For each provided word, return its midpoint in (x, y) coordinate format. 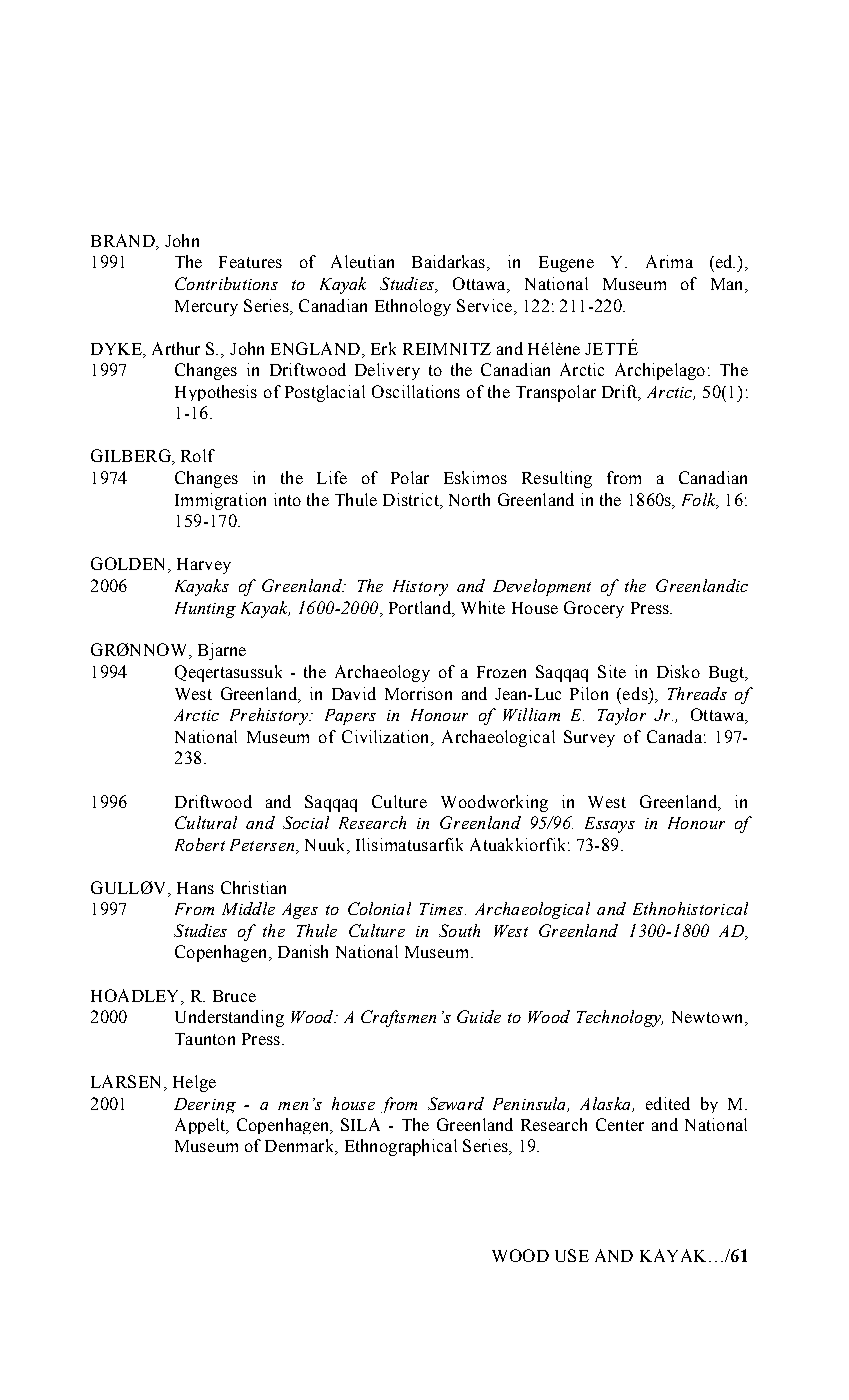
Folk (700, 500)
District (412, 499)
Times (441, 909)
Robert (200, 844)
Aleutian (362, 261)
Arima (669, 261)
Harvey (204, 566)
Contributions (226, 283)
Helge (194, 1083)
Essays (610, 825)
